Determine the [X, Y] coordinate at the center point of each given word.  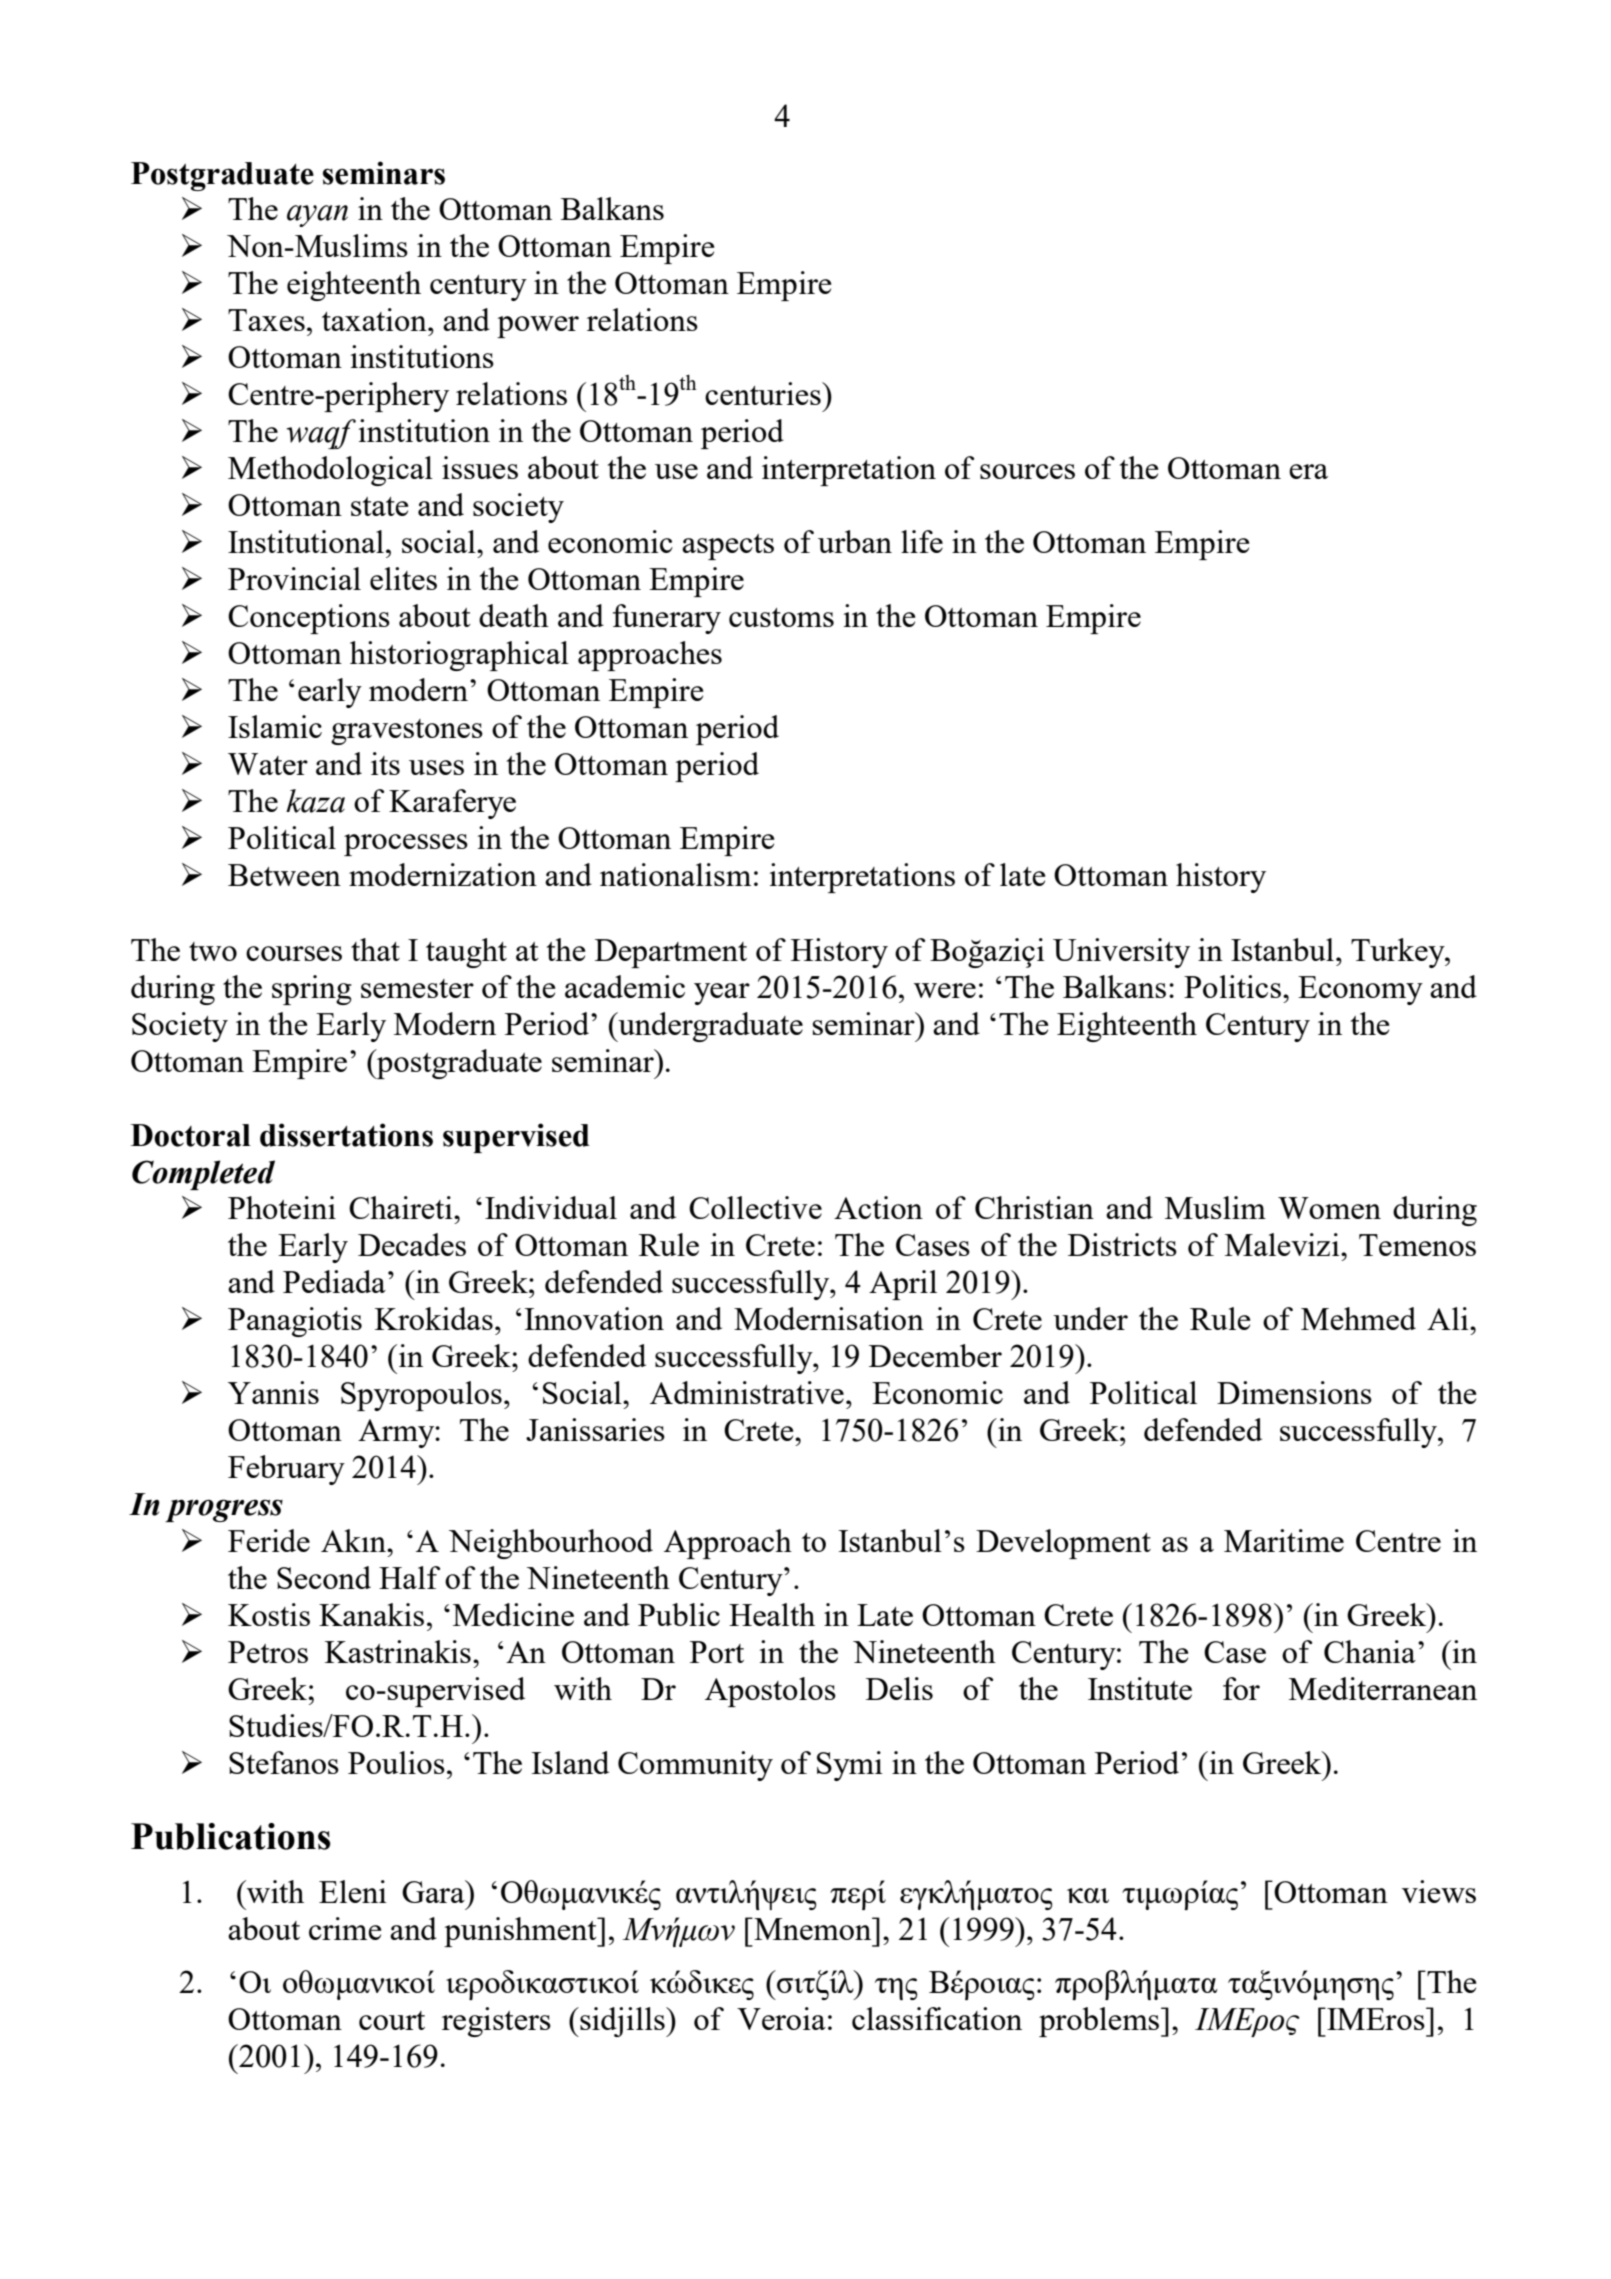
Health [772, 1614]
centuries [764, 393]
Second [324, 1577]
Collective [755, 1207]
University [1121, 953]
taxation [375, 319]
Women [1329, 1208]
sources [1027, 471]
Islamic [275, 726]
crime [345, 1928]
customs [781, 617]
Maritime [1284, 1540]
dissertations [346, 1135]
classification [937, 2018]
